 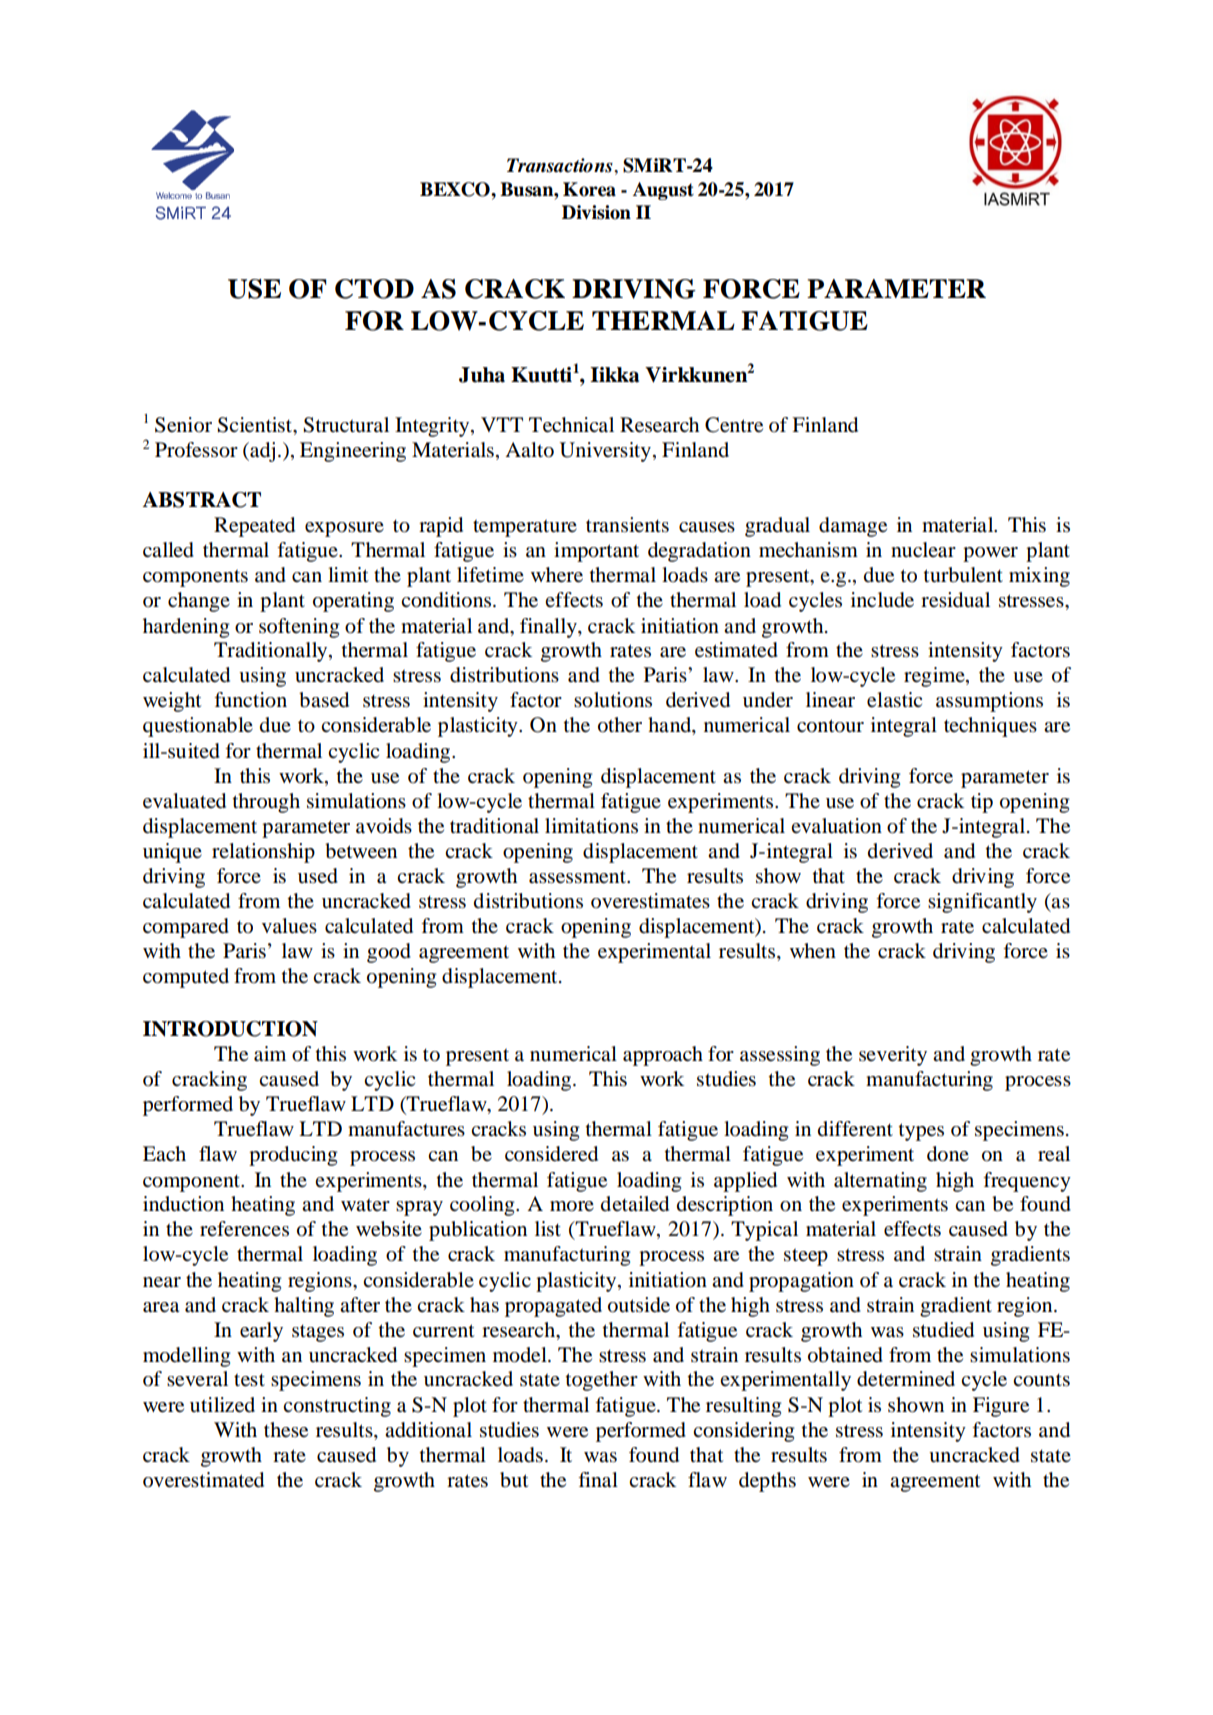 What do you see at coordinates (286, 1430) in the screenshot?
I see `these` at bounding box center [286, 1430].
